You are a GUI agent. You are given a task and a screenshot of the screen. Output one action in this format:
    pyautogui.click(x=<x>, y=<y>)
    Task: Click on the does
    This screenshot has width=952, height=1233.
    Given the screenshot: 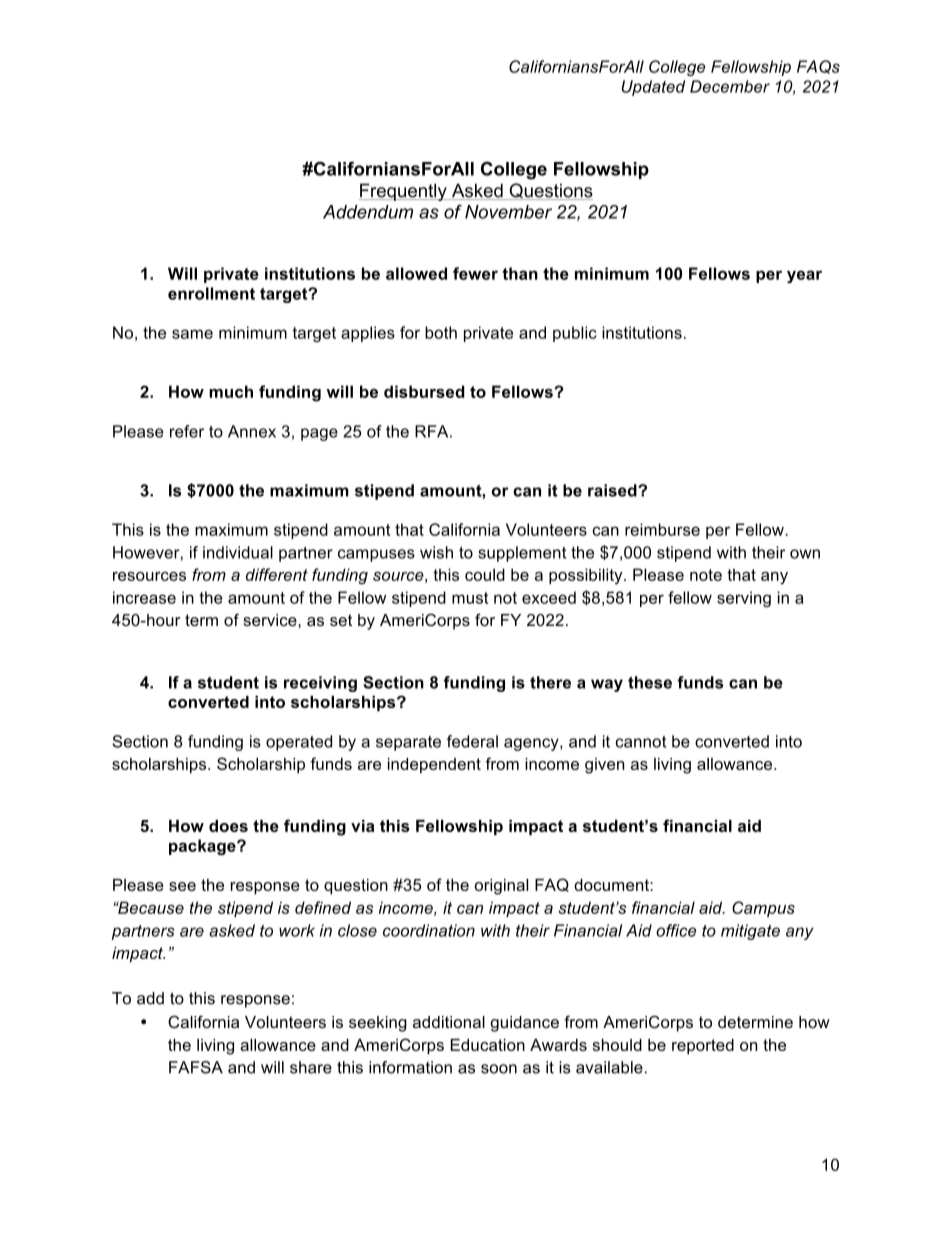 What is the action you would take?
    pyautogui.click(x=228, y=826)
